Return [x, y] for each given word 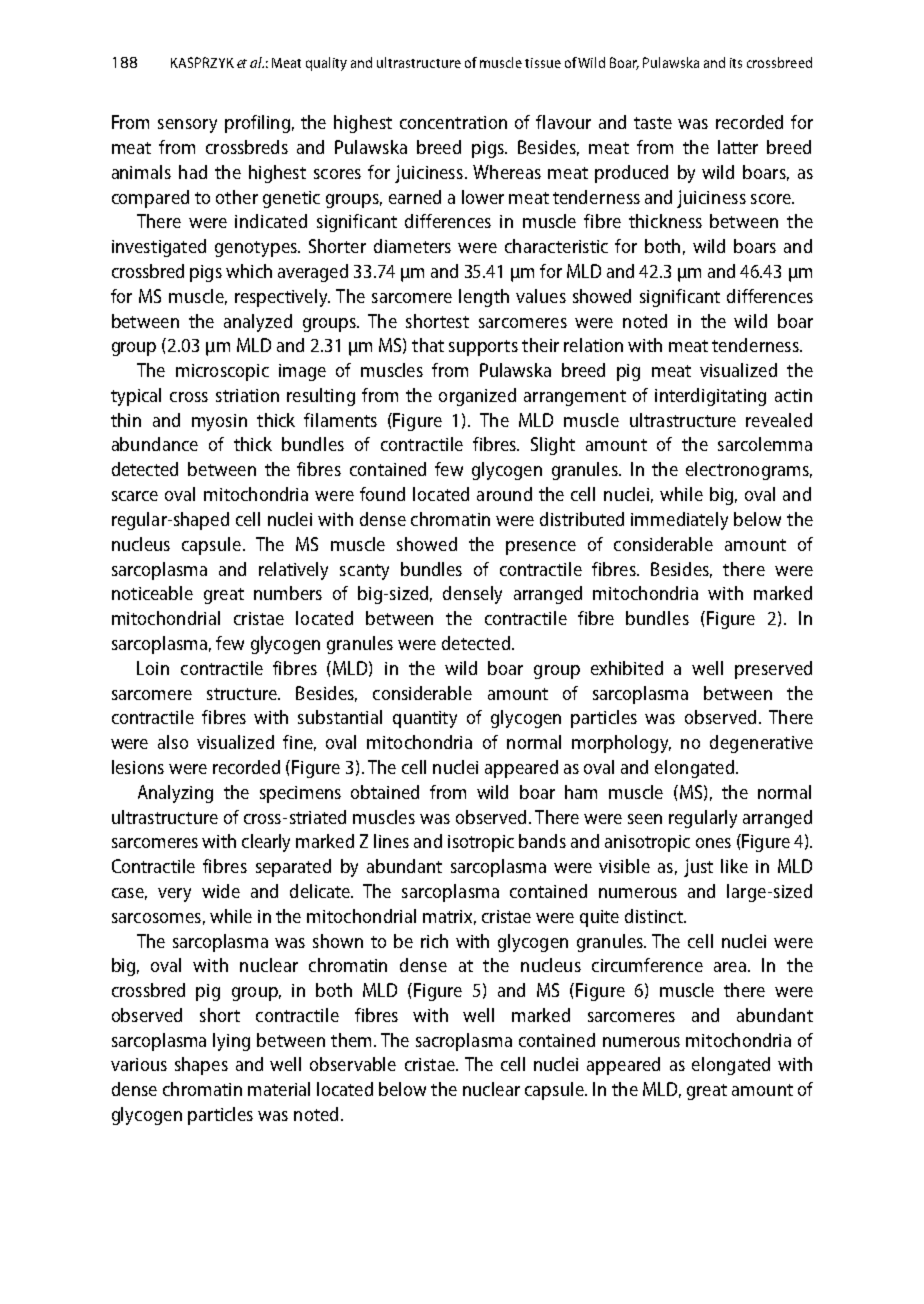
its [736, 63]
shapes [201, 1066]
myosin [219, 422]
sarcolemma [765, 444]
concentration [453, 122]
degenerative [761, 744]
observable [353, 1064]
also [173, 742]
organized [477, 397]
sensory [187, 126]
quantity [425, 719]
